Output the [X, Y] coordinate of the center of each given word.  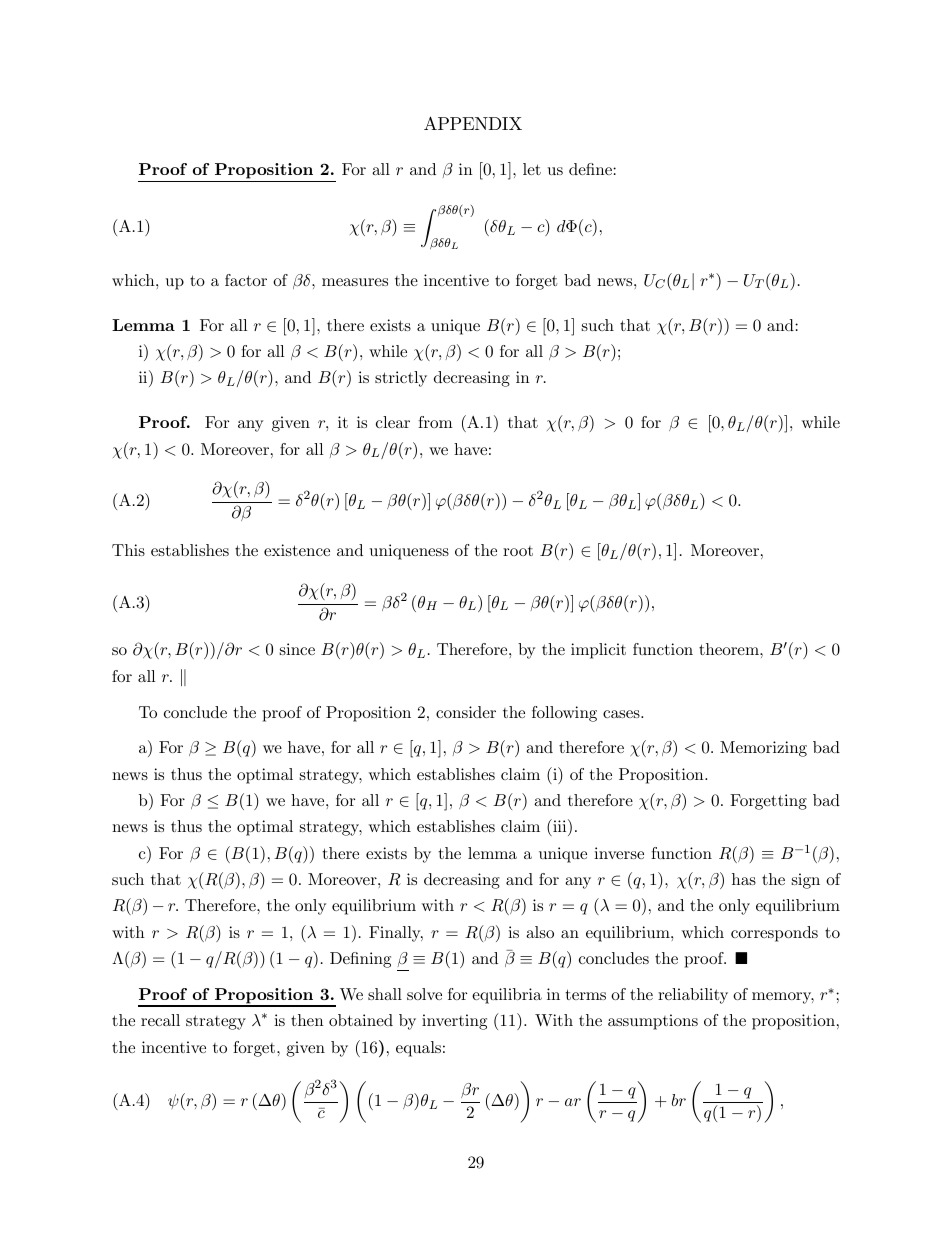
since [297, 649]
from [435, 422]
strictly [401, 379]
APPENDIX [473, 123]
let [532, 169]
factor [246, 280]
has [744, 879]
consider [466, 712]
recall [160, 1020]
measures [355, 282]
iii [560, 825]
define [591, 169]
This [128, 550]
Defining [360, 960]
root [518, 551]
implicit [598, 651]
